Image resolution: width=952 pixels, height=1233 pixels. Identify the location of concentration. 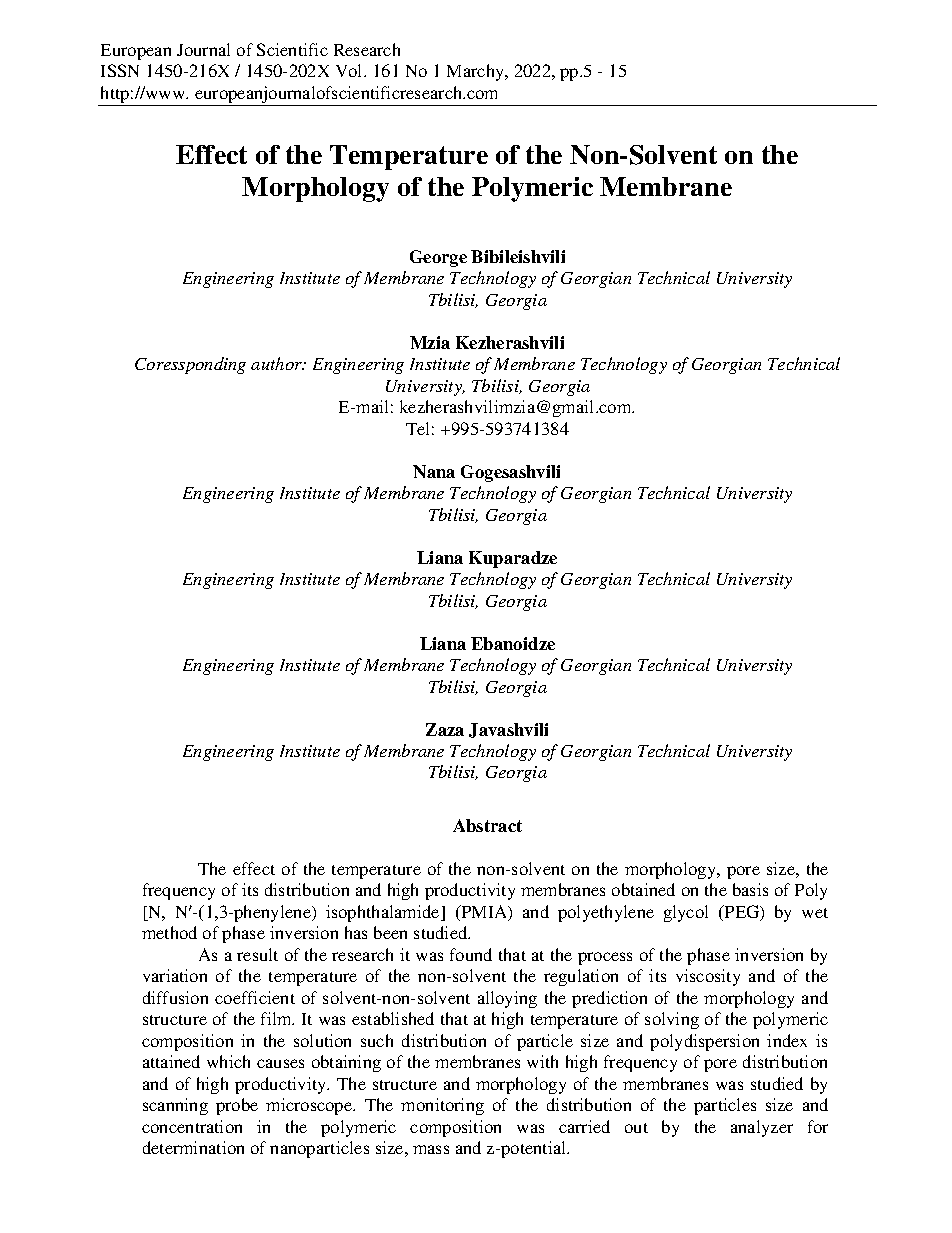
(192, 1126).
